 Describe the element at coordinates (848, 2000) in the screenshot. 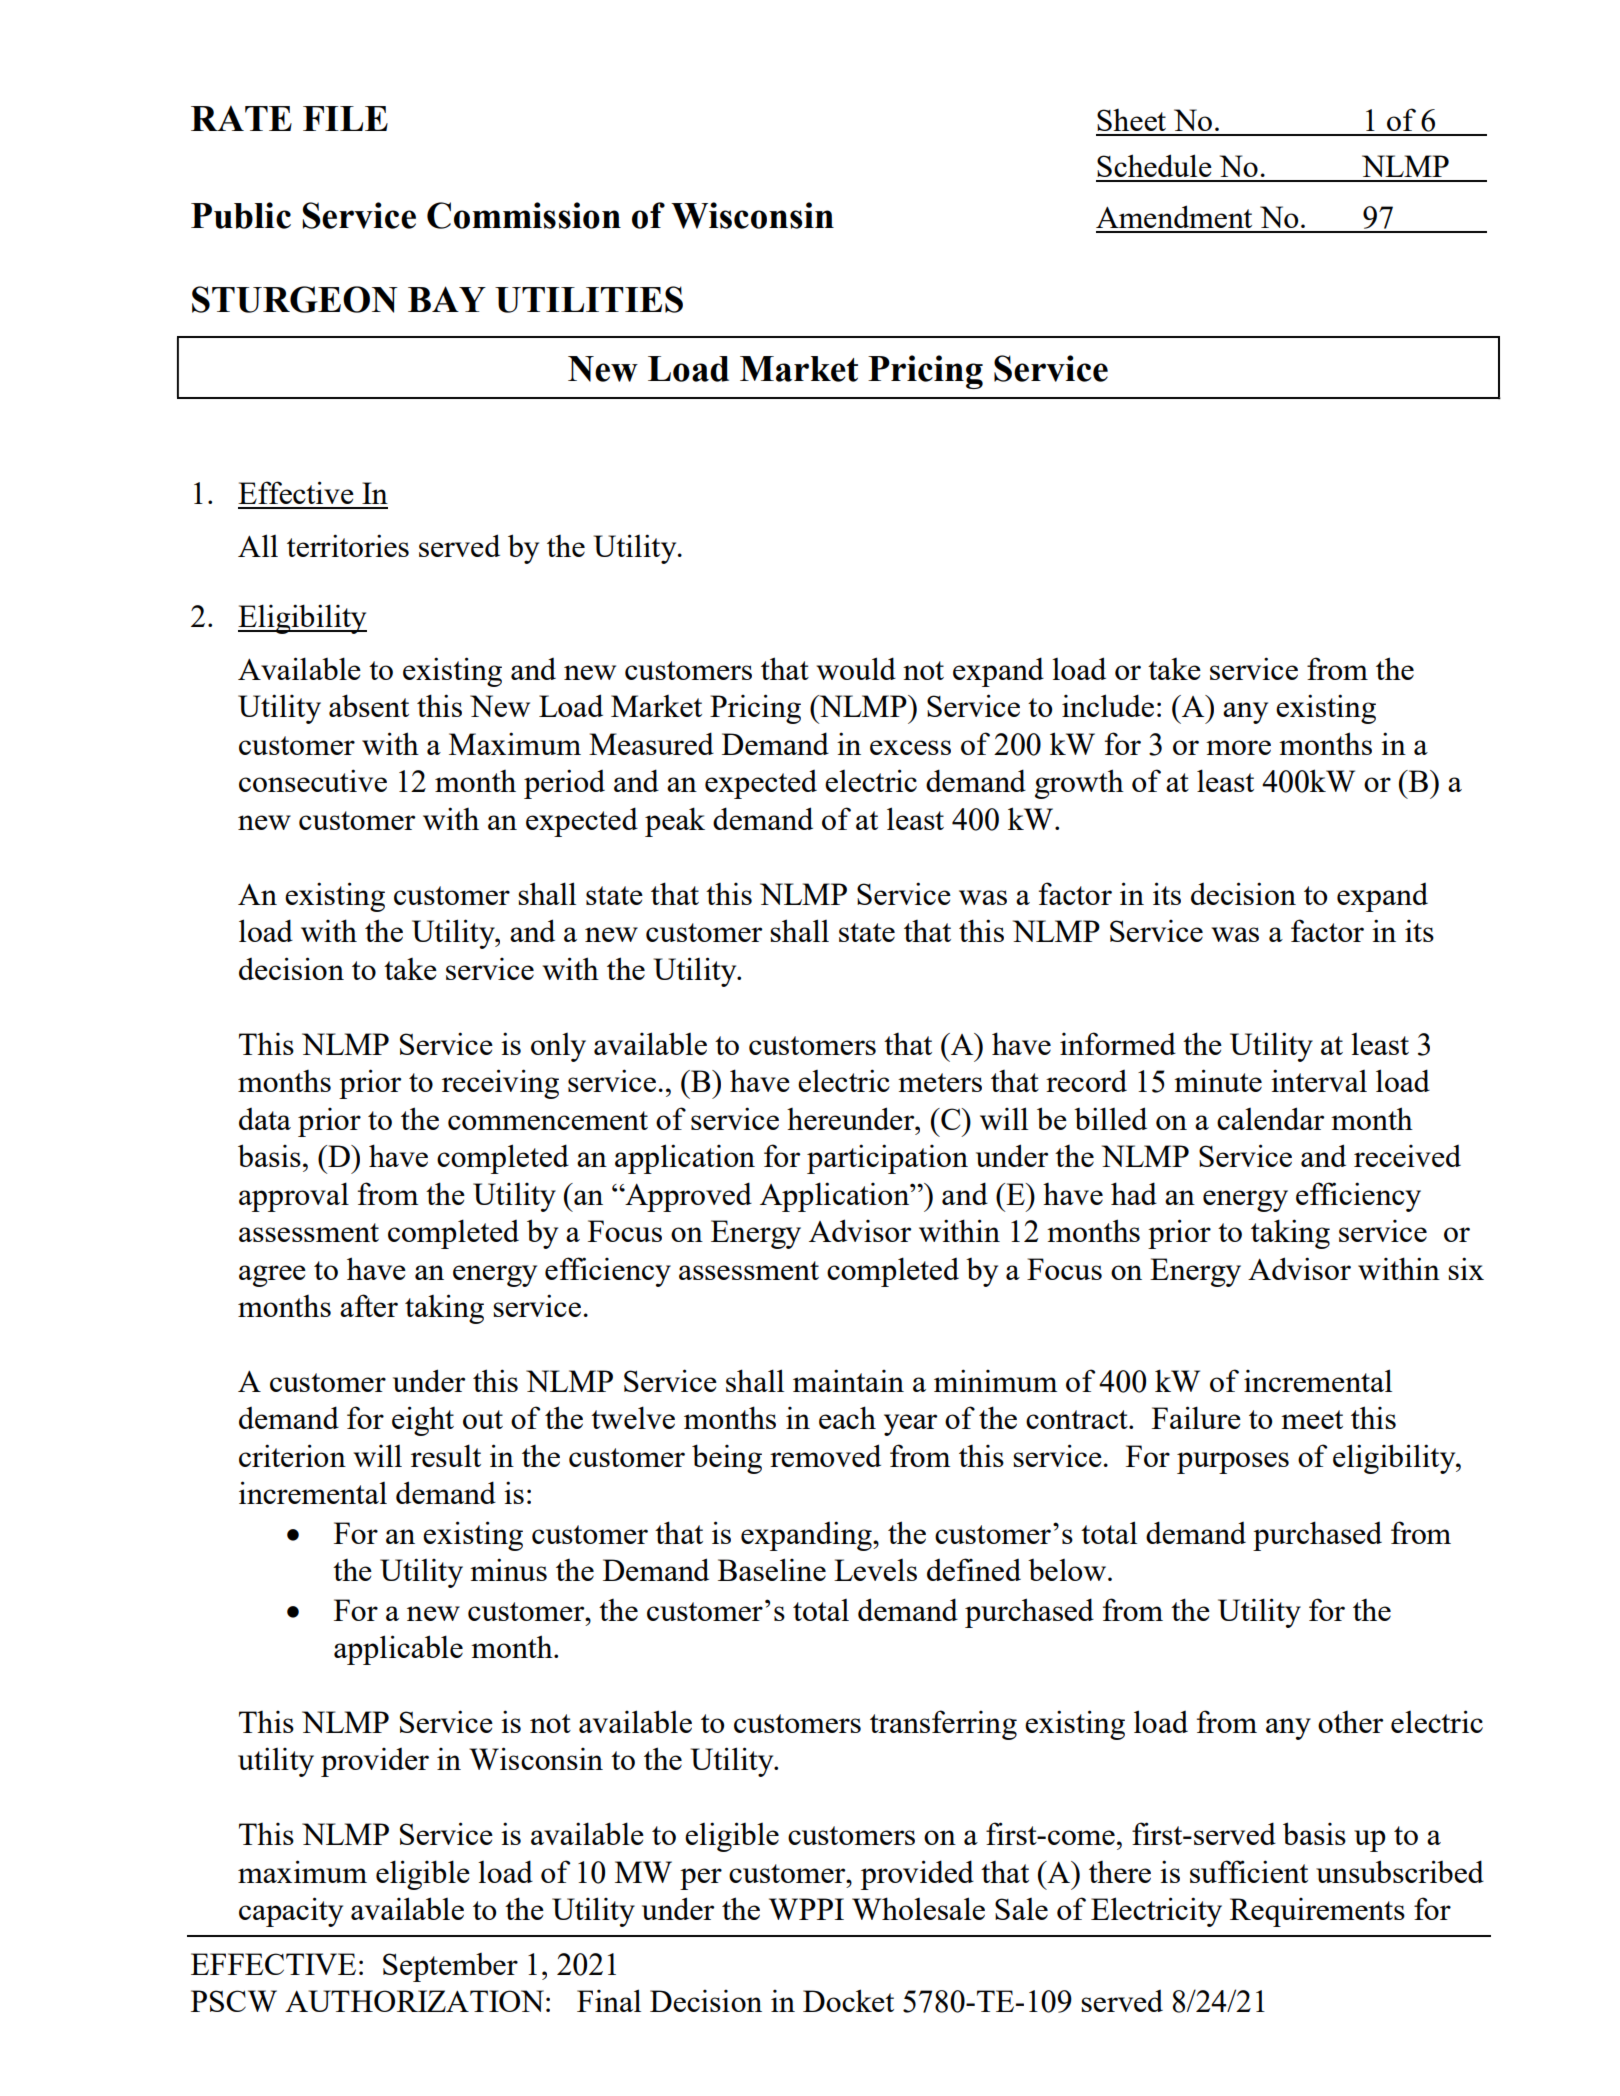

I see `Docket` at that location.
